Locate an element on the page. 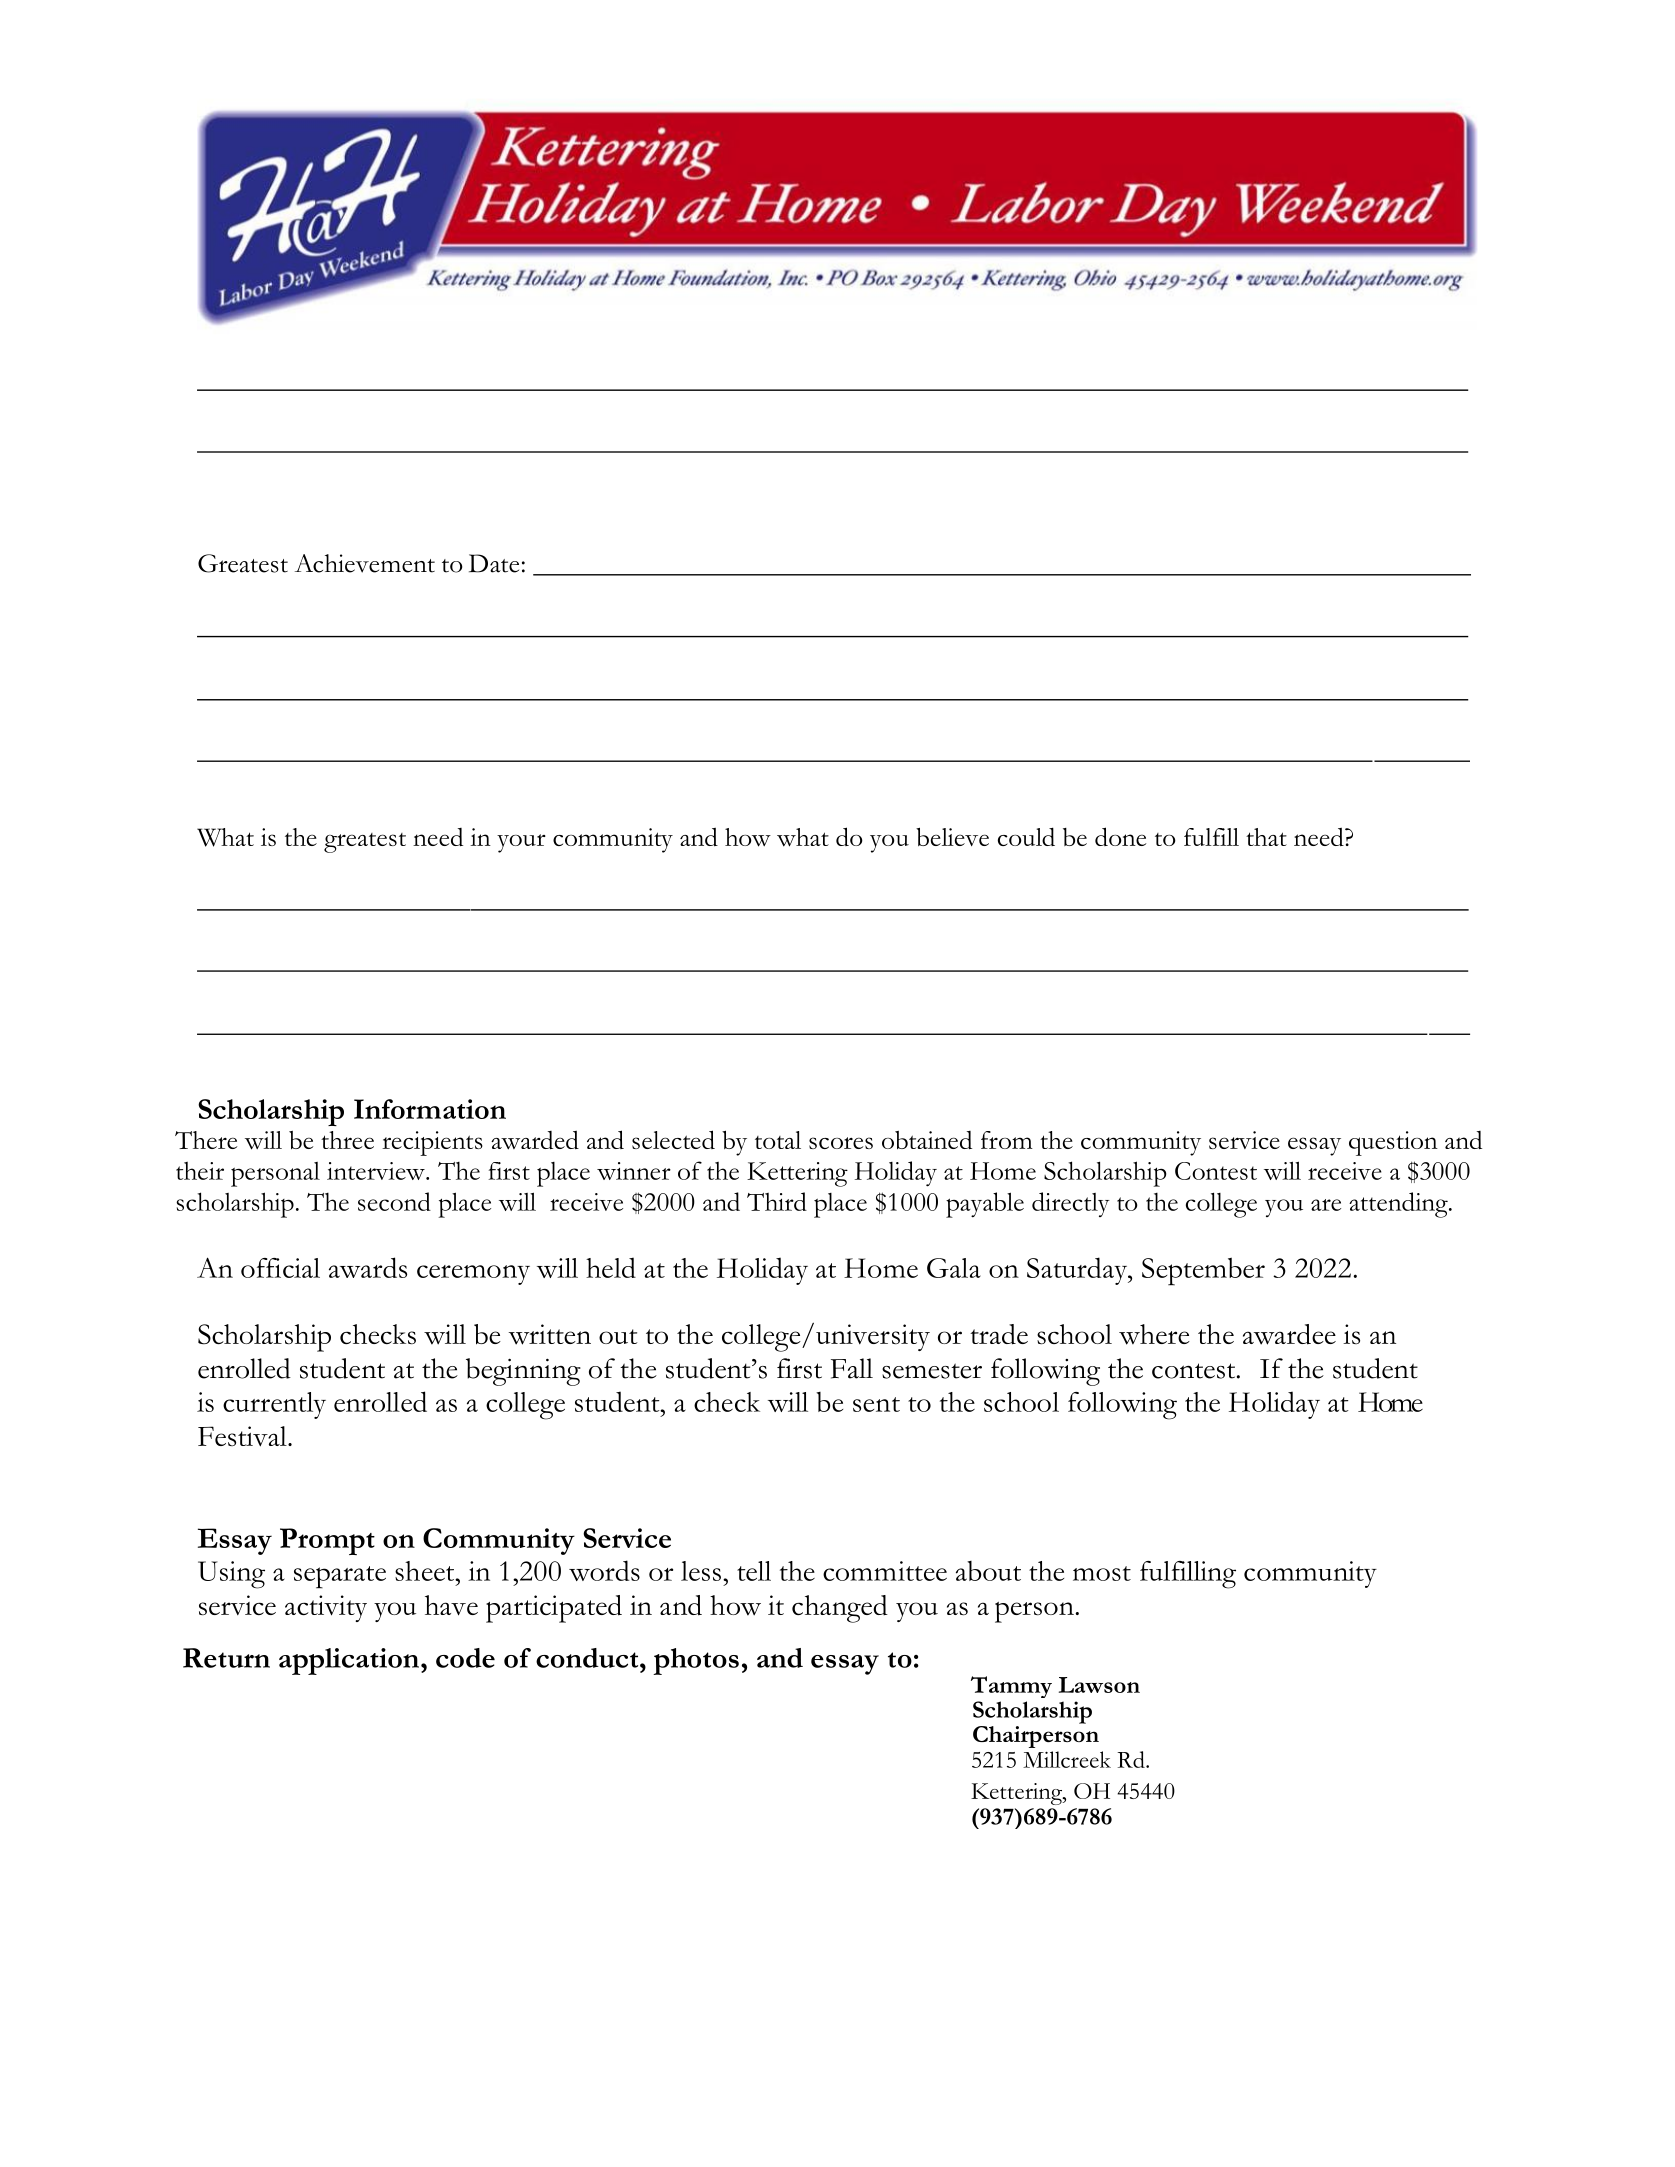  Information is located at coordinates (430, 1109).
